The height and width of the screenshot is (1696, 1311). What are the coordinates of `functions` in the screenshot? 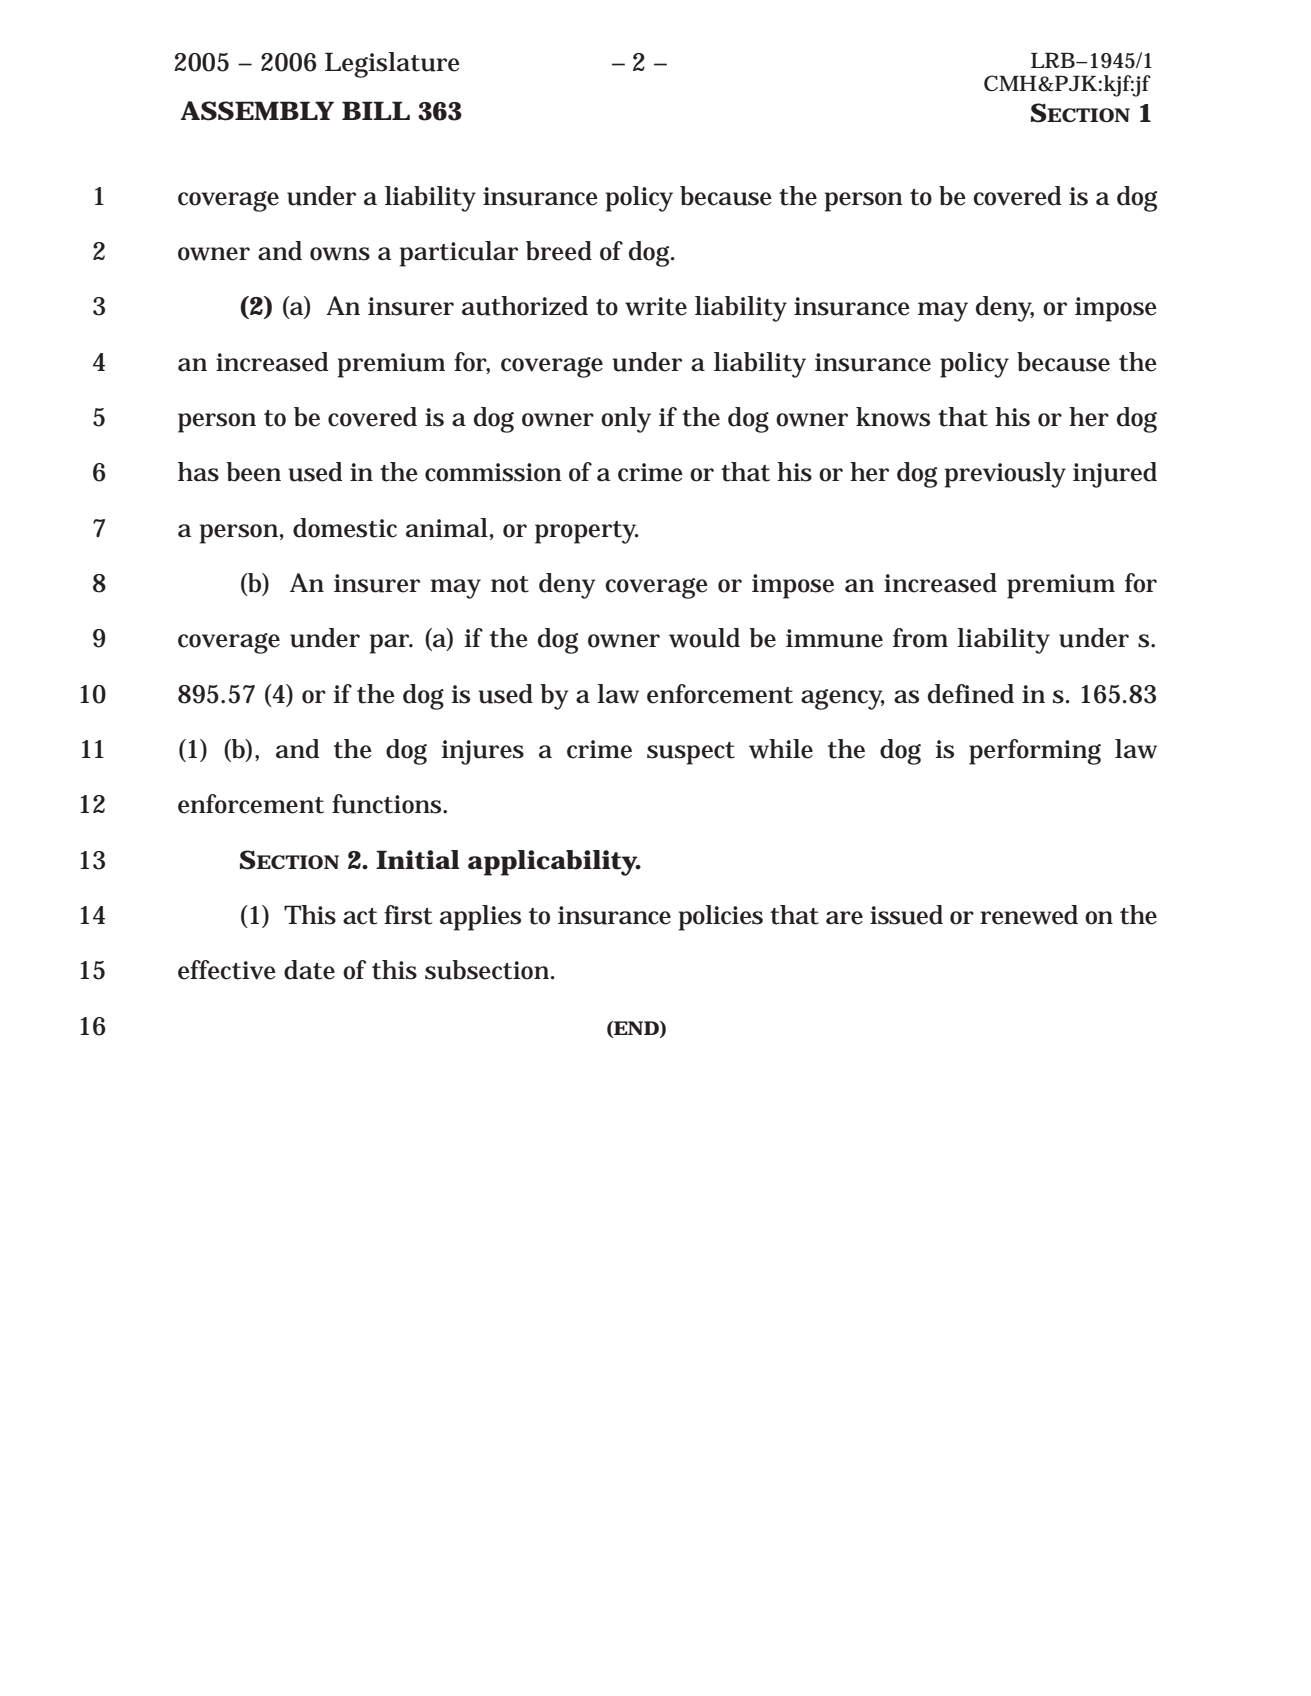 It's located at (388, 804).
